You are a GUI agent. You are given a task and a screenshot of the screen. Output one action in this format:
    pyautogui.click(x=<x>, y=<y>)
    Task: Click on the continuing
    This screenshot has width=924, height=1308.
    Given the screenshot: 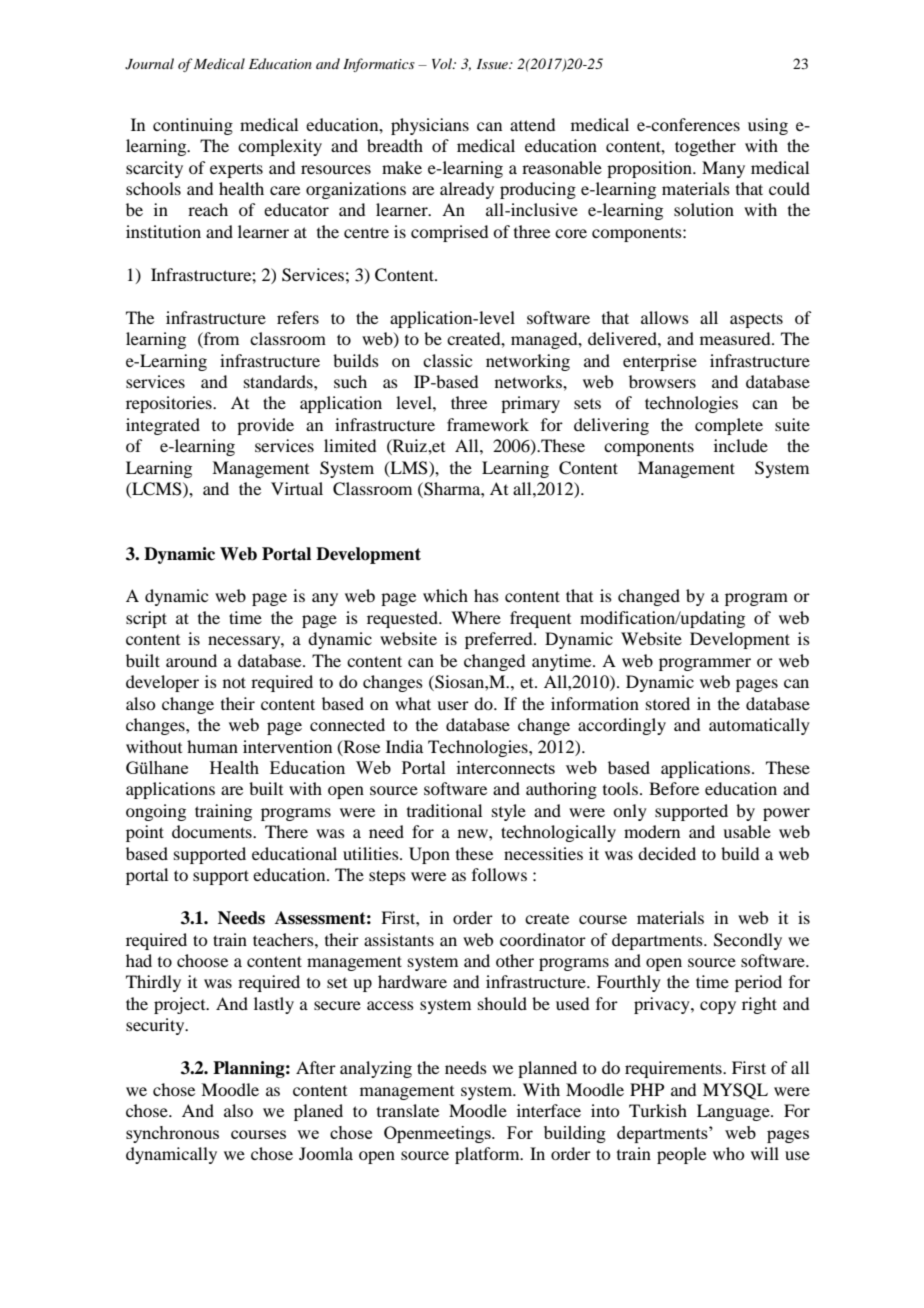 What is the action you would take?
    pyautogui.click(x=193, y=126)
